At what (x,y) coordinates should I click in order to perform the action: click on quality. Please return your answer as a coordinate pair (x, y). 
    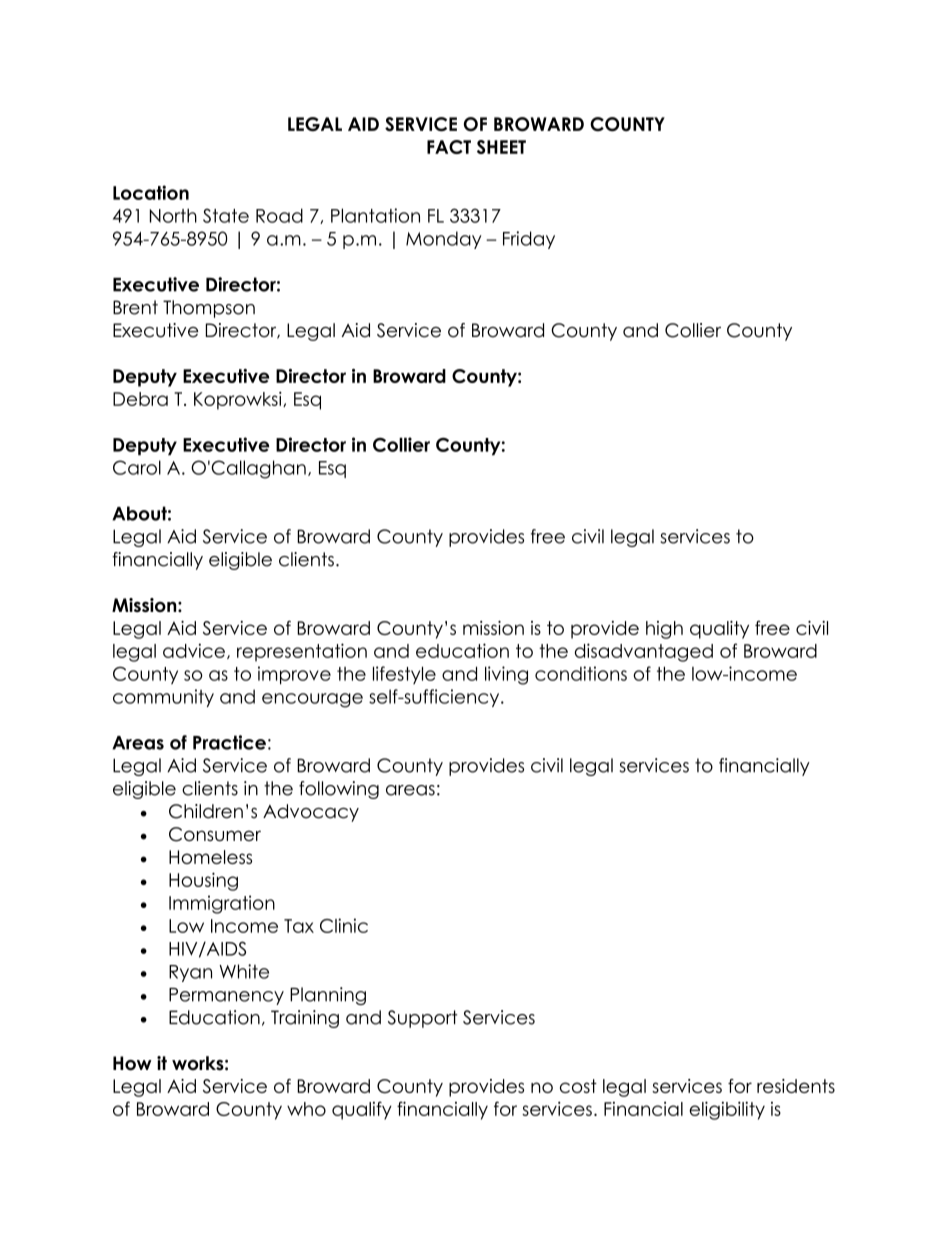
    Looking at the image, I should click on (719, 630).
